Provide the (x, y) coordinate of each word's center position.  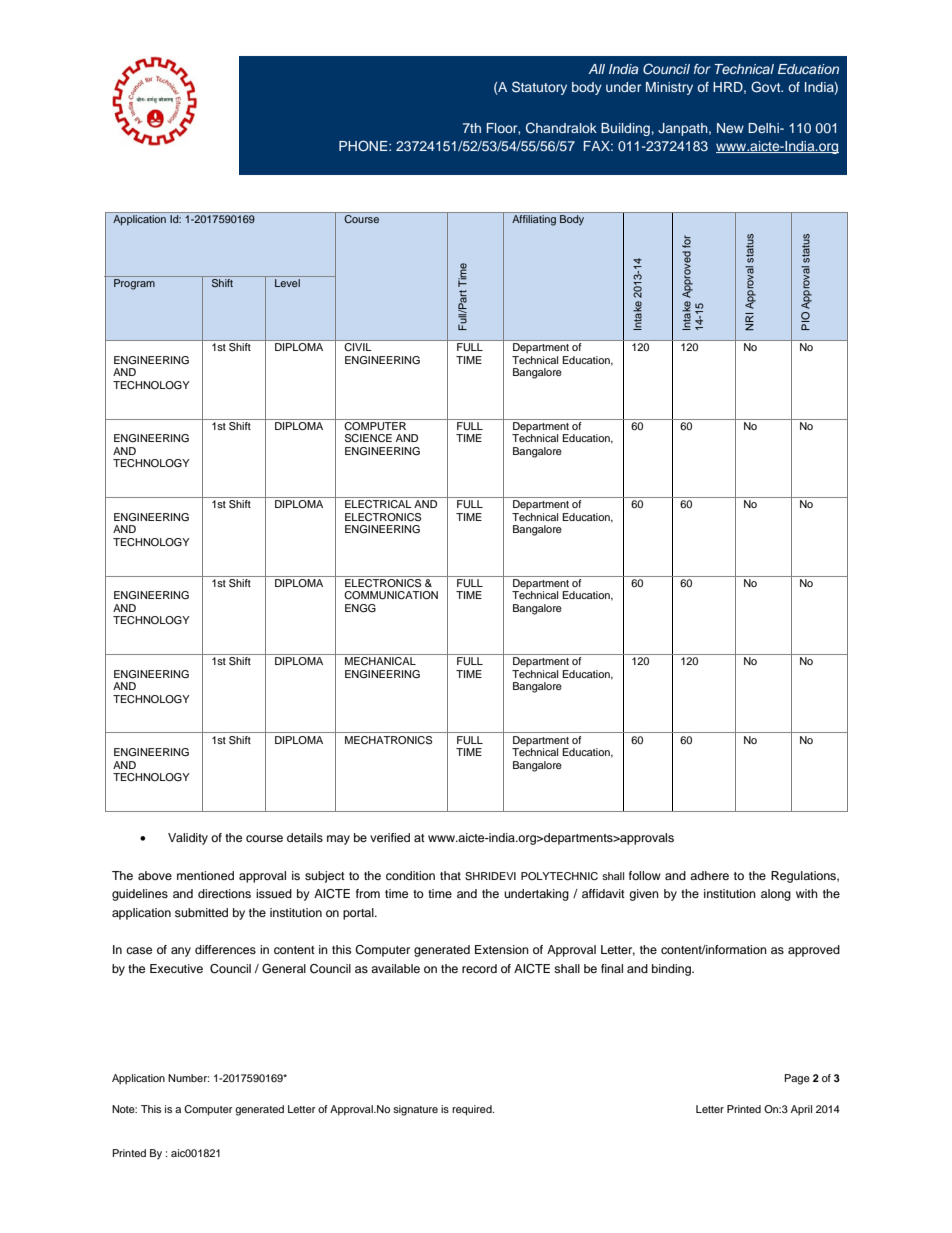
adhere (709, 875)
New (730, 128)
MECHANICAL (380, 661)
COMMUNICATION (391, 595)
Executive (176, 968)
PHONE (364, 146)
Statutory (539, 88)
